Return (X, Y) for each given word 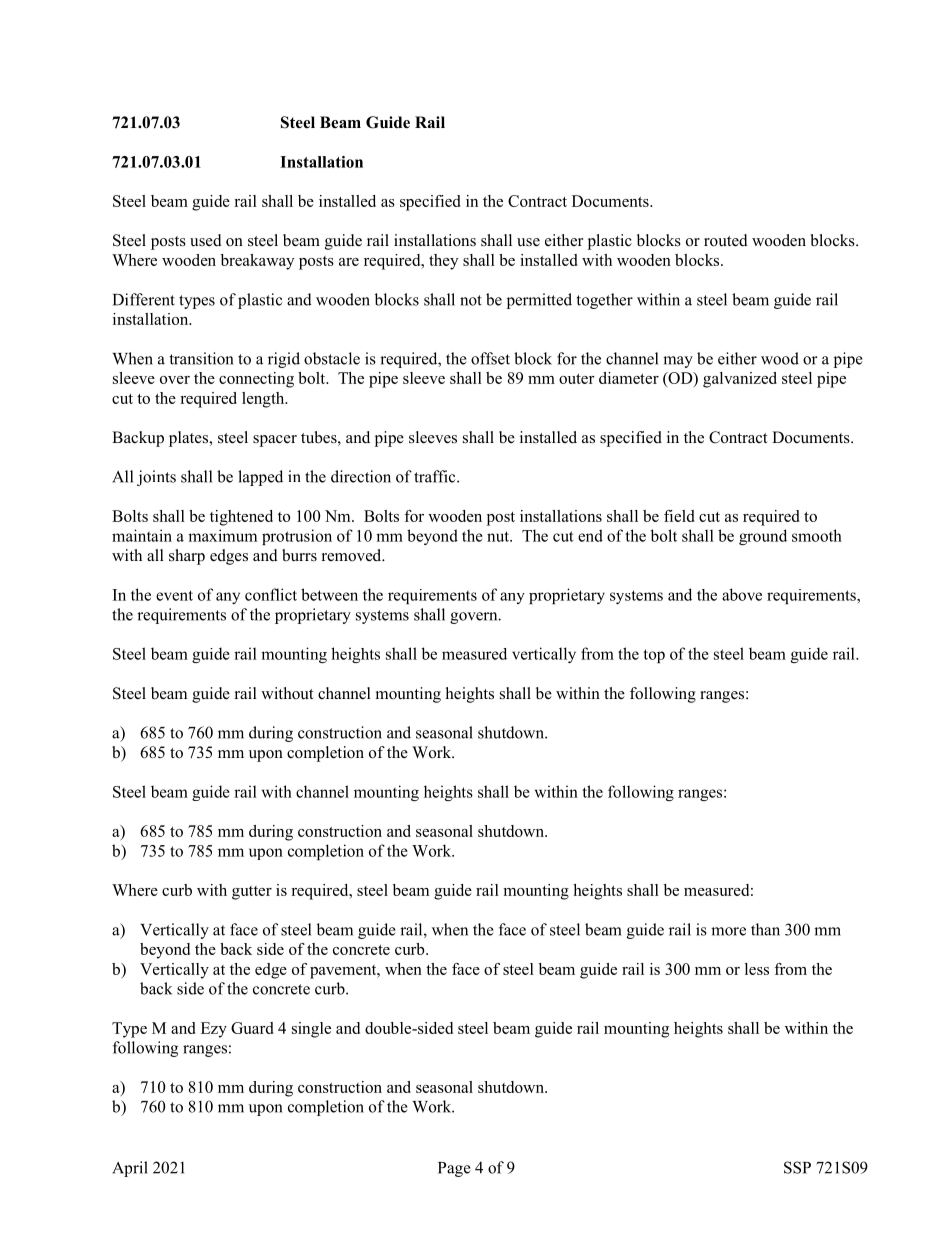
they (443, 262)
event (174, 595)
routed (726, 240)
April (130, 1169)
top (654, 656)
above (742, 594)
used (206, 240)
